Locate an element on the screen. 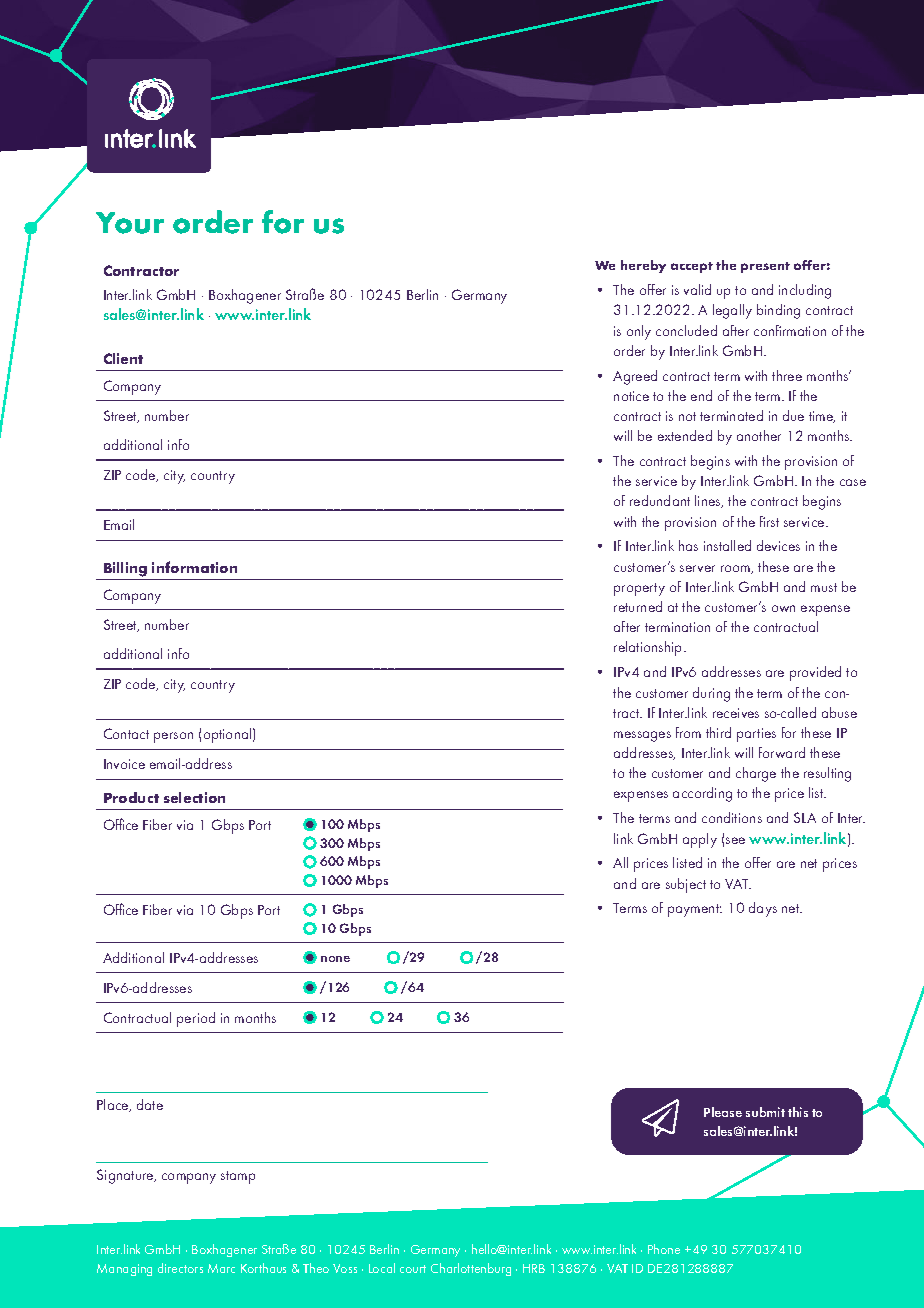 Image resolution: width=924 pixels, height=1308 pixels. parties is located at coordinates (756, 735).
